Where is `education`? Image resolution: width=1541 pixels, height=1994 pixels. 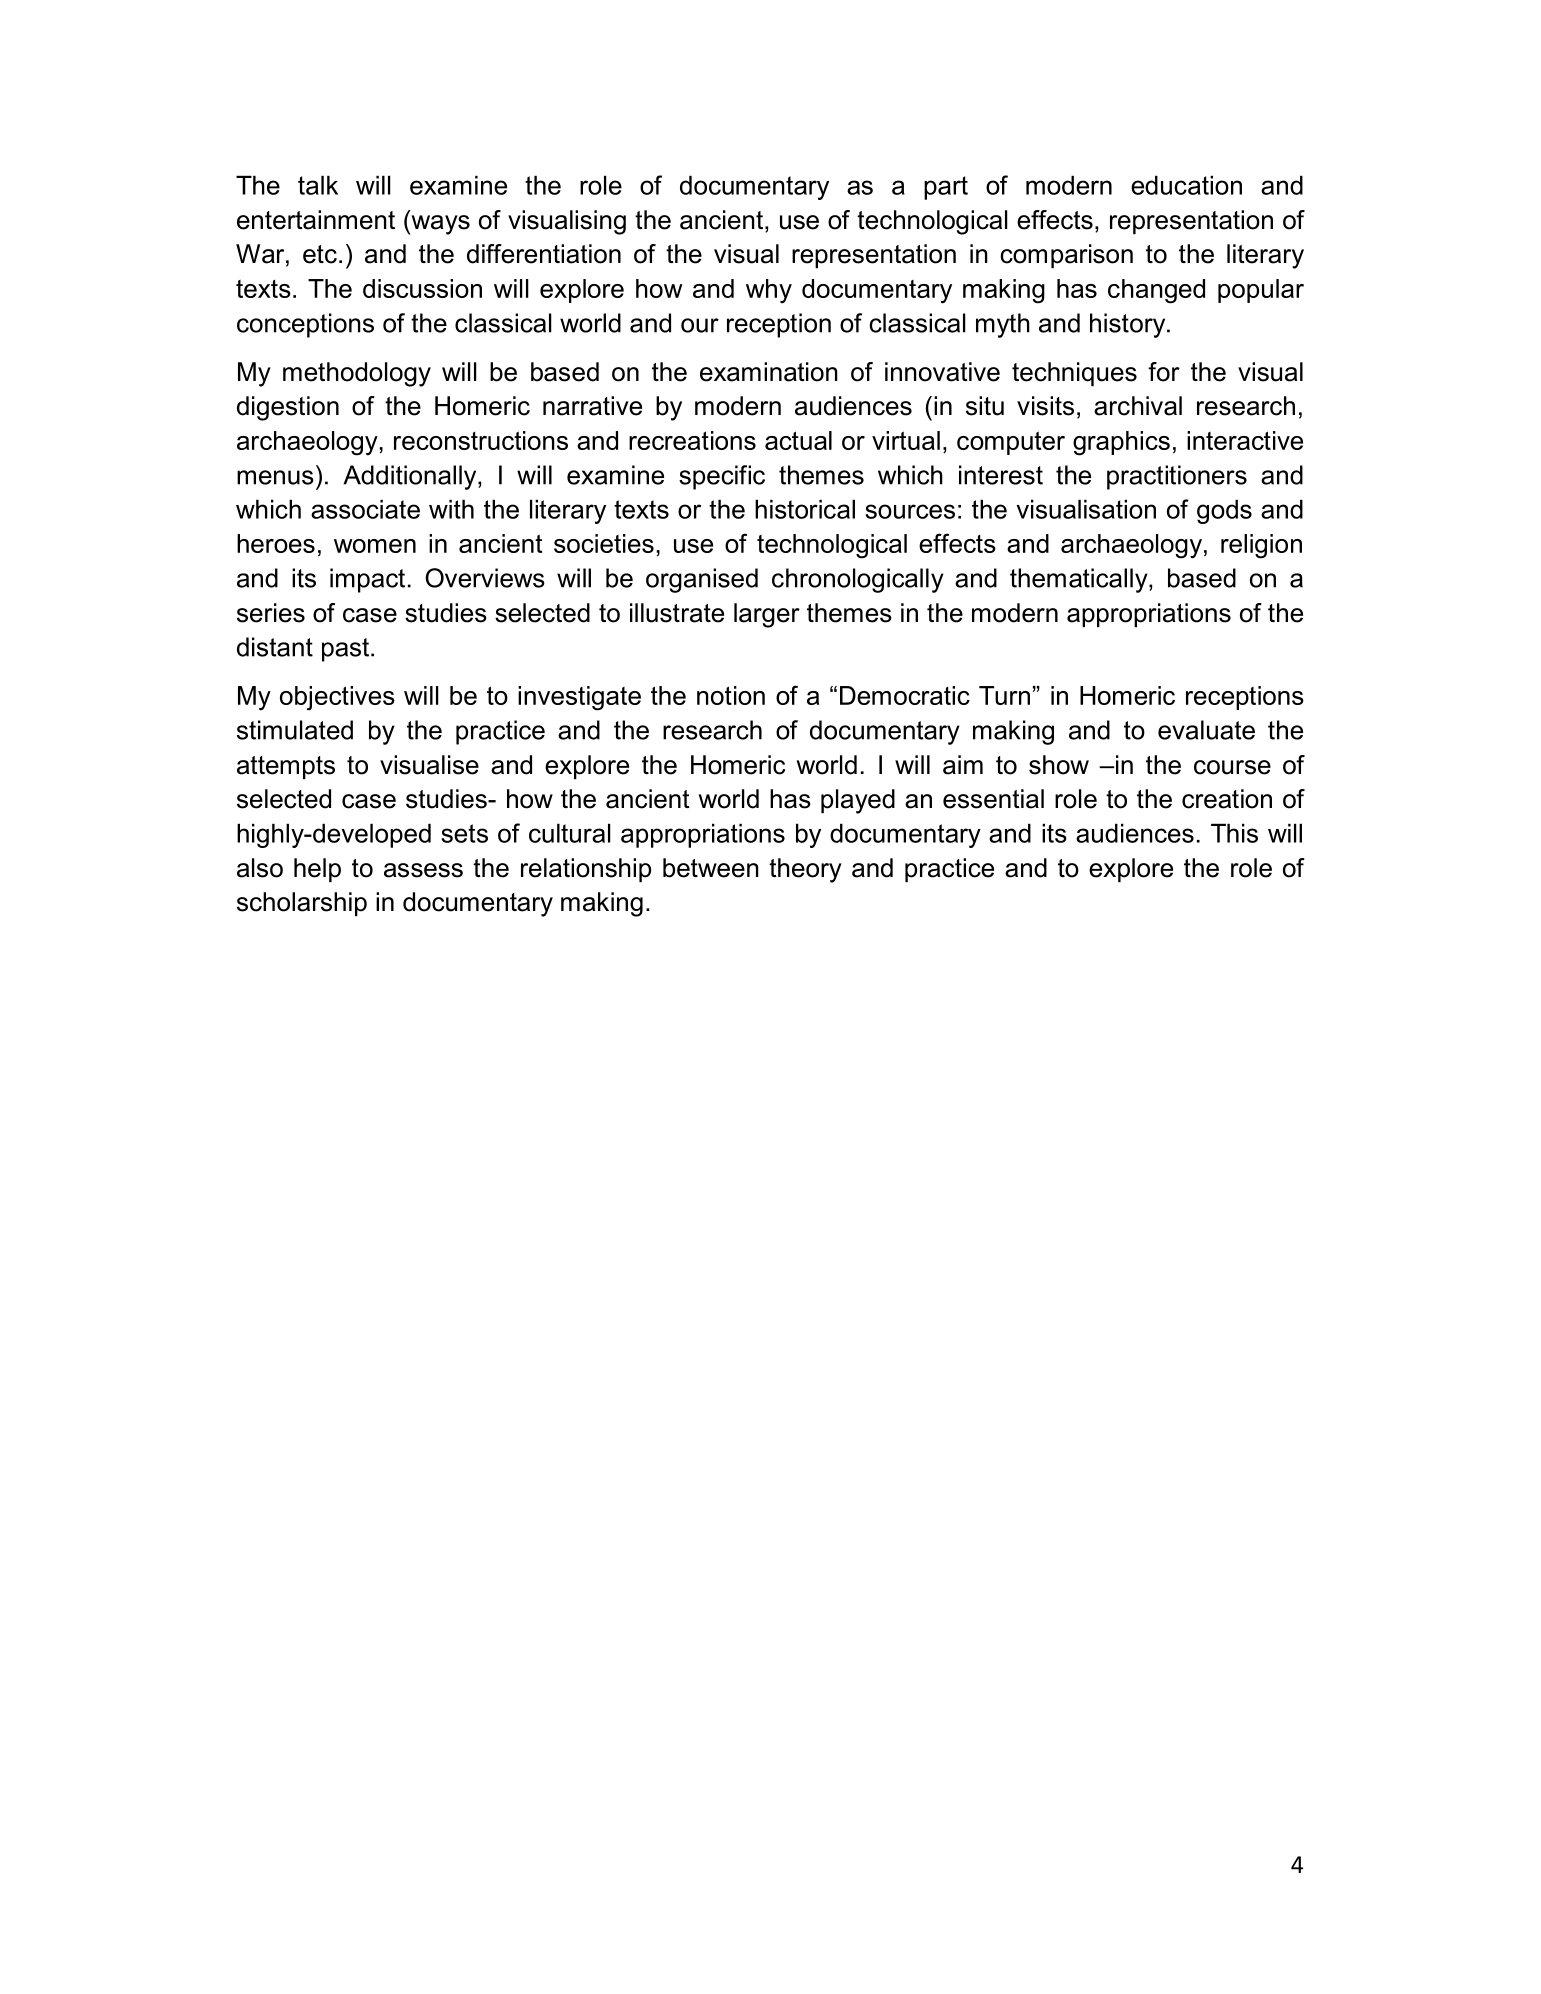
education is located at coordinates (1186, 185).
